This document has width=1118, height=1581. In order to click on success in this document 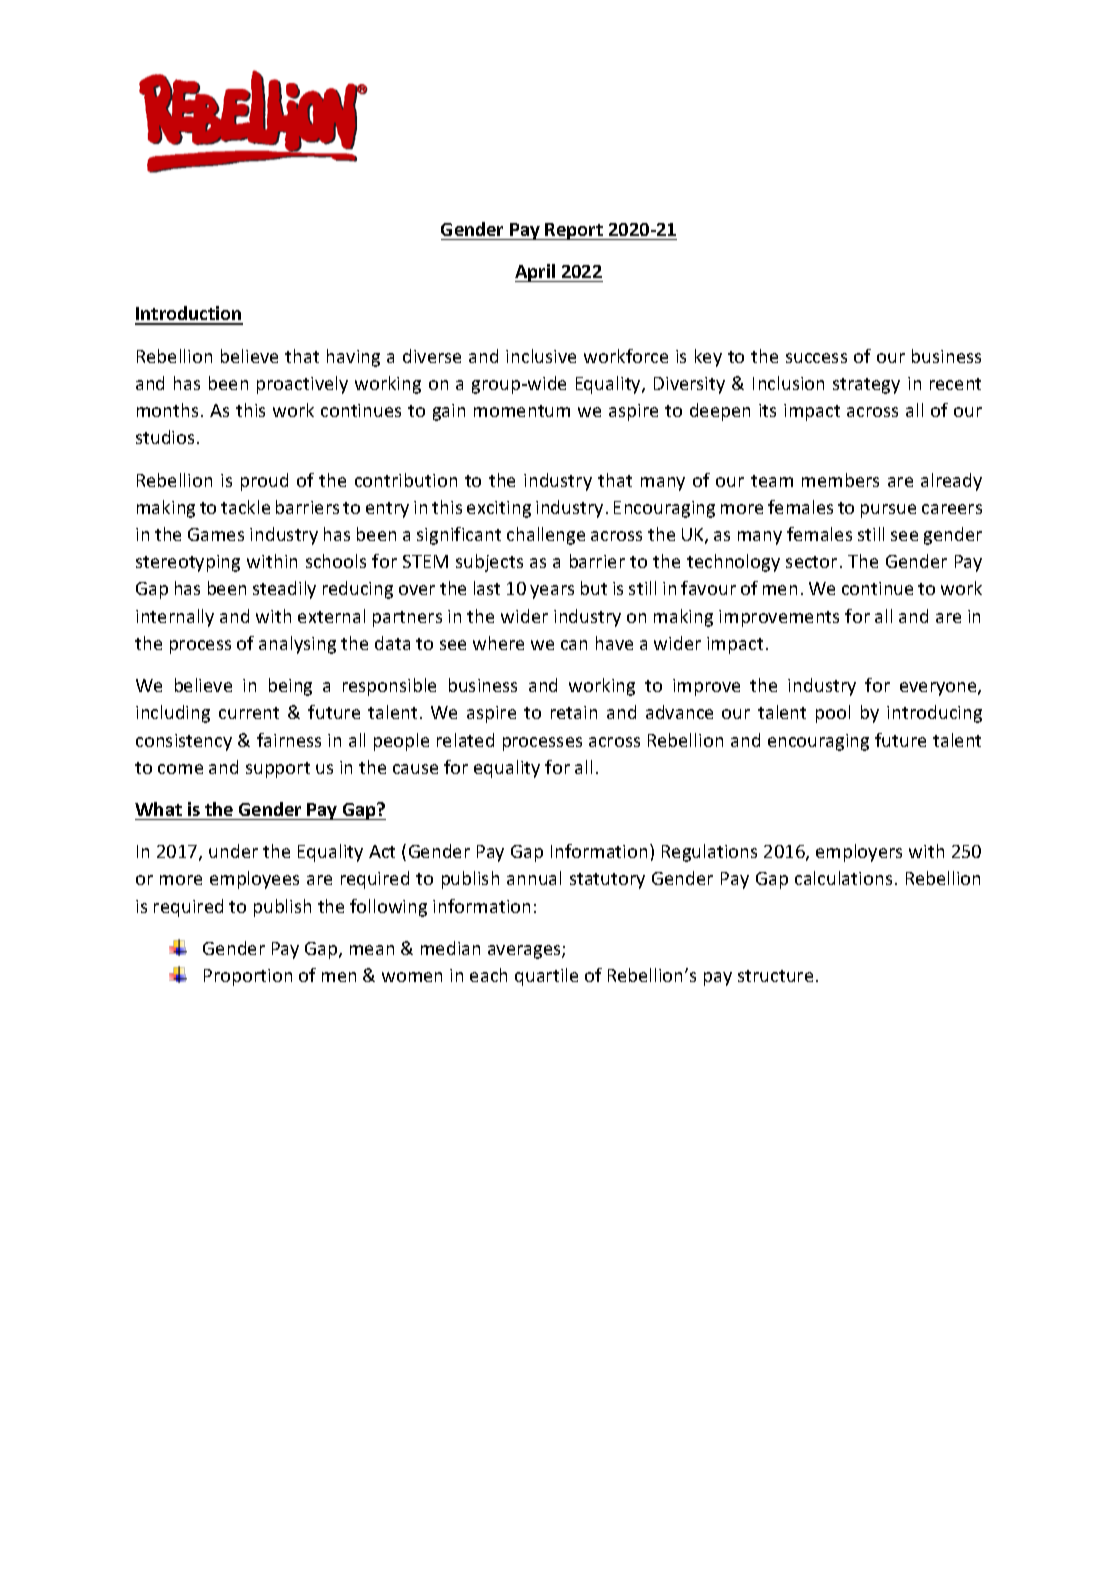, I will do `click(816, 358)`.
